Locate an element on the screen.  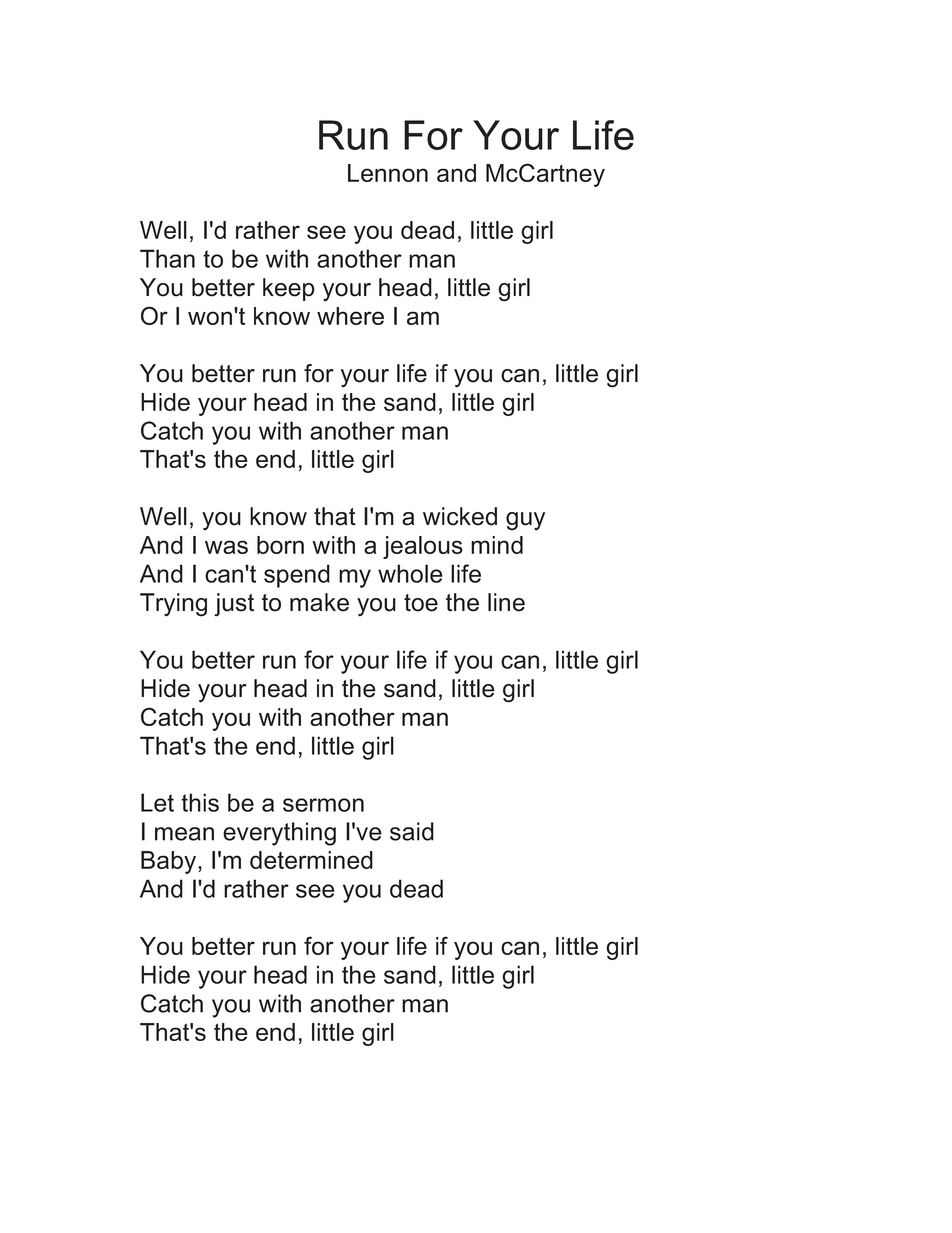
was is located at coordinates (226, 547).
